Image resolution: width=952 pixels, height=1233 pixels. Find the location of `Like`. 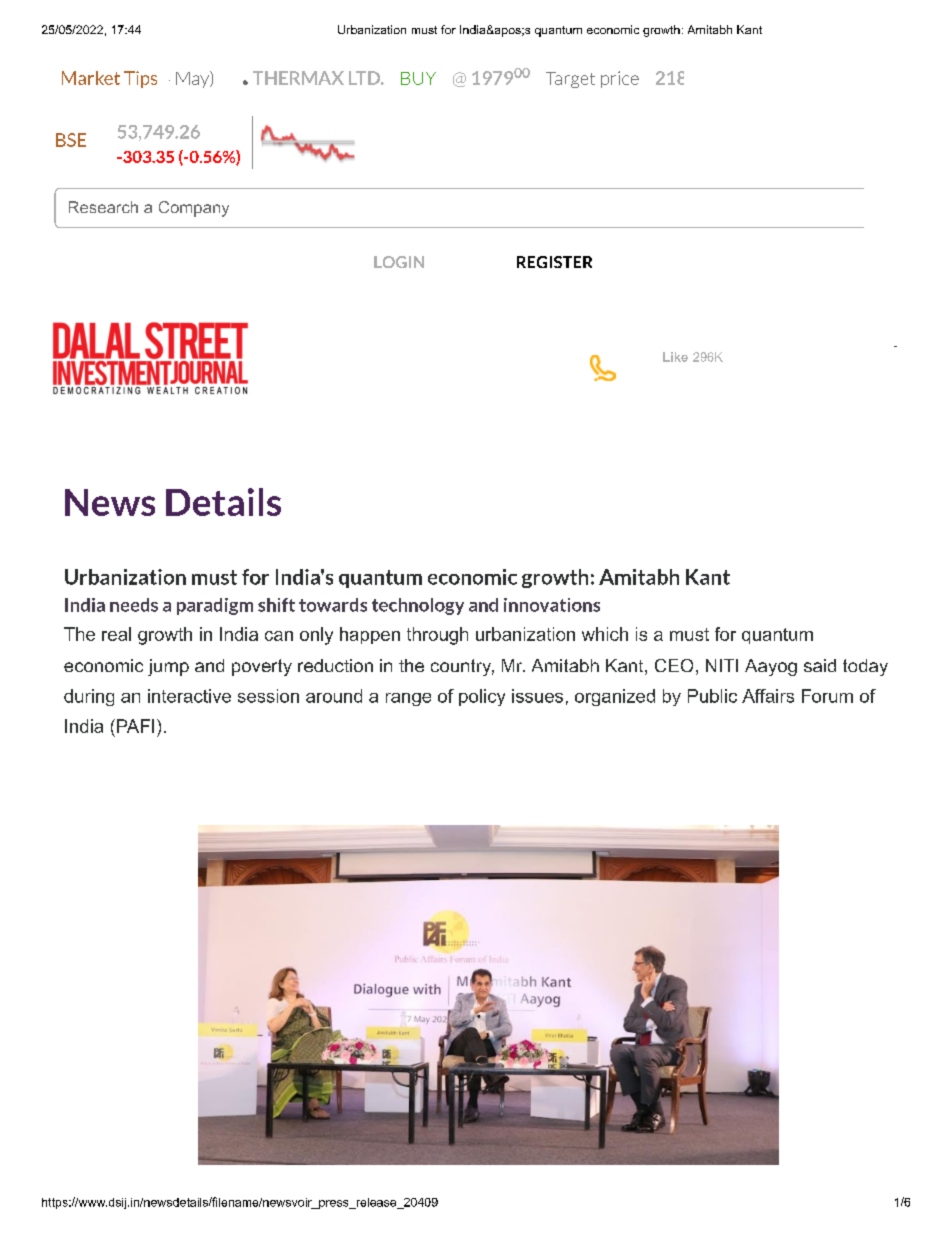

Like is located at coordinates (675, 357).
